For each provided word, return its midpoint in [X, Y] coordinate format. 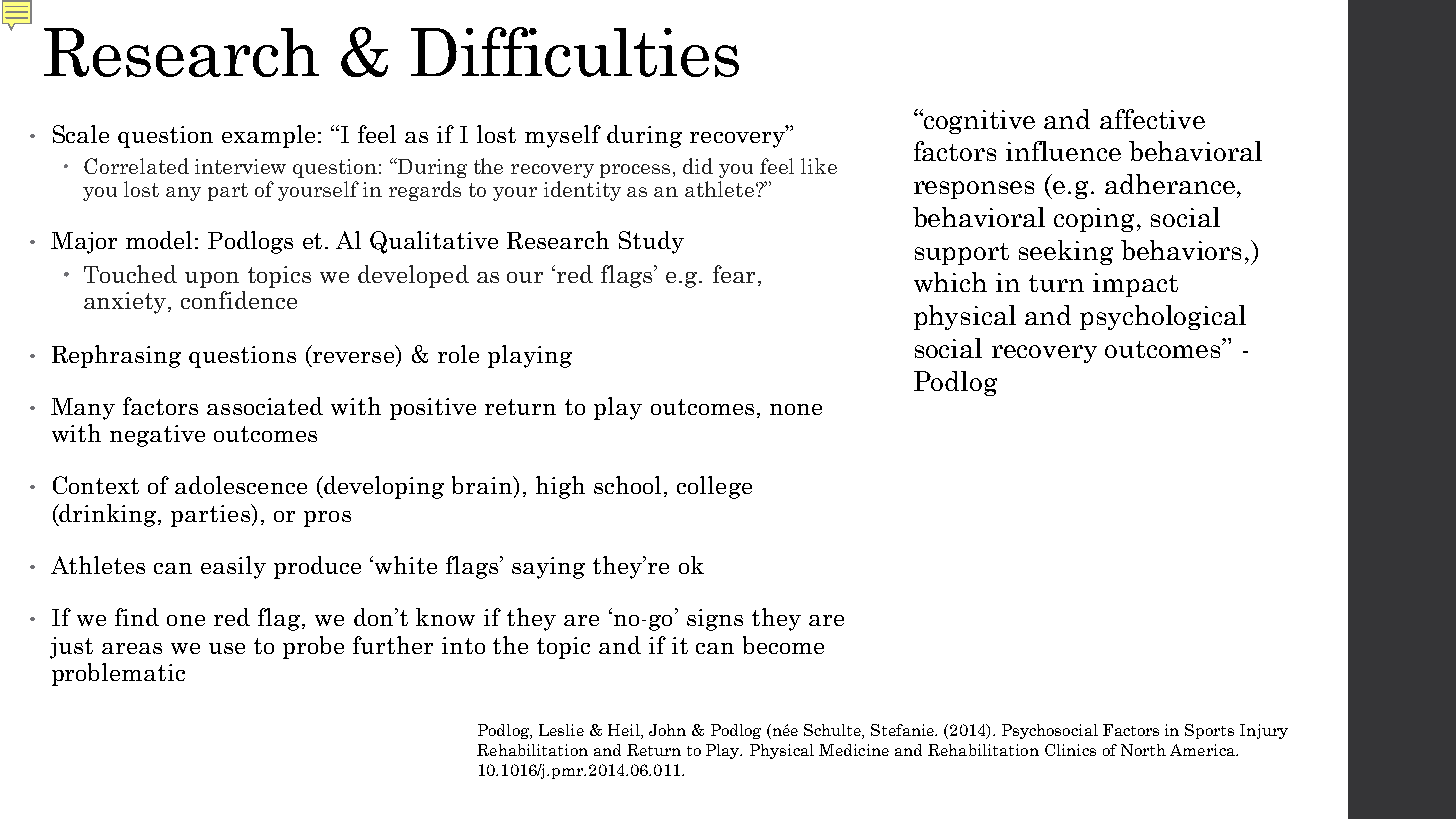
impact [1135, 285]
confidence [239, 300]
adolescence [241, 485]
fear [734, 274]
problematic [118, 674]
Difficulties [575, 52]
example [268, 136]
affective [1152, 119]
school [629, 486]
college [714, 487]
